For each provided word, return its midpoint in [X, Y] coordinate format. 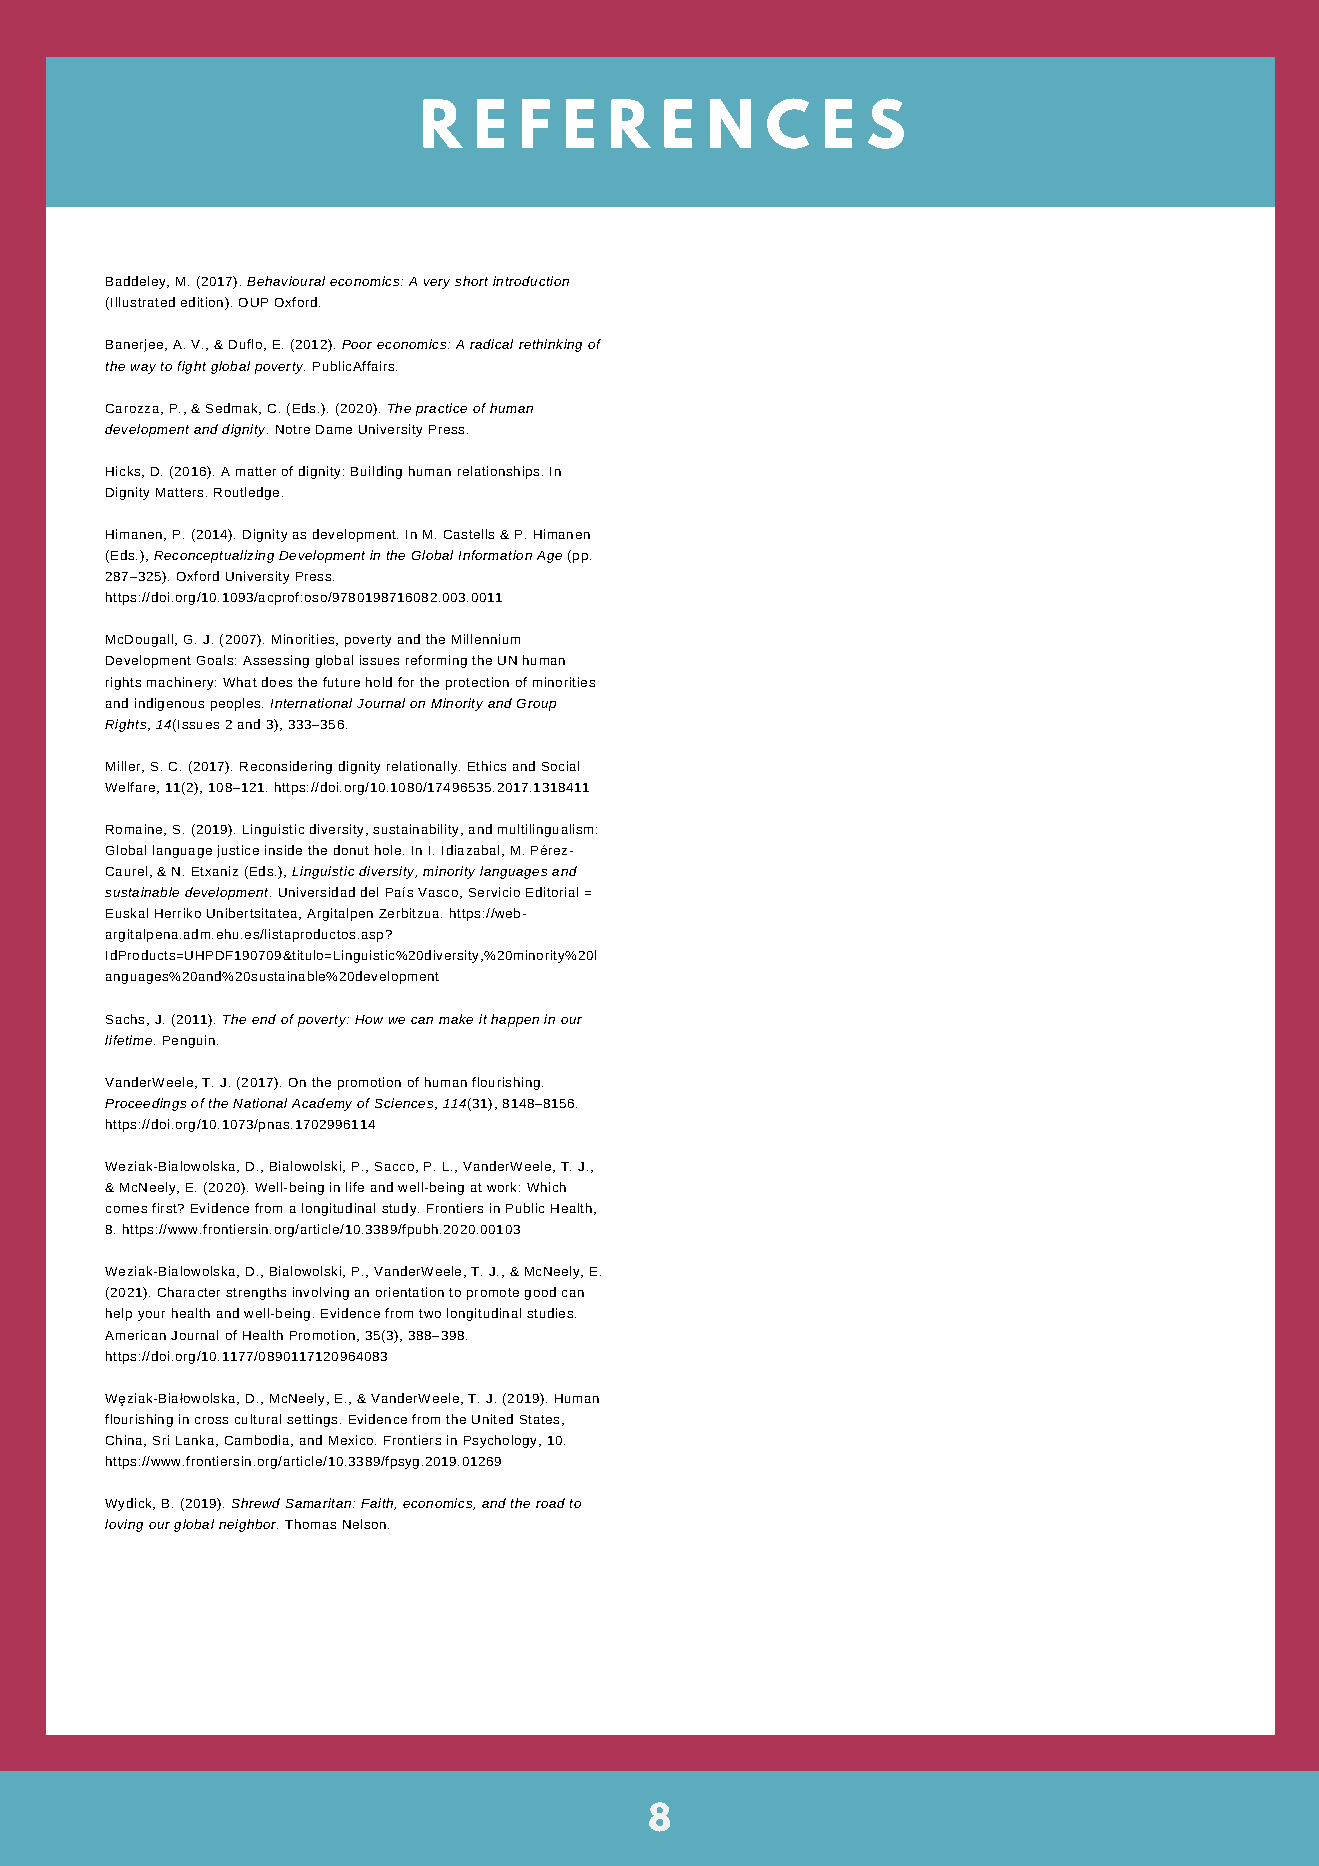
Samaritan [318, 1503]
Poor [357, 344]
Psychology [502, 1441]
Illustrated [143, 302]
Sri [161, 1440]
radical [491, 344]
